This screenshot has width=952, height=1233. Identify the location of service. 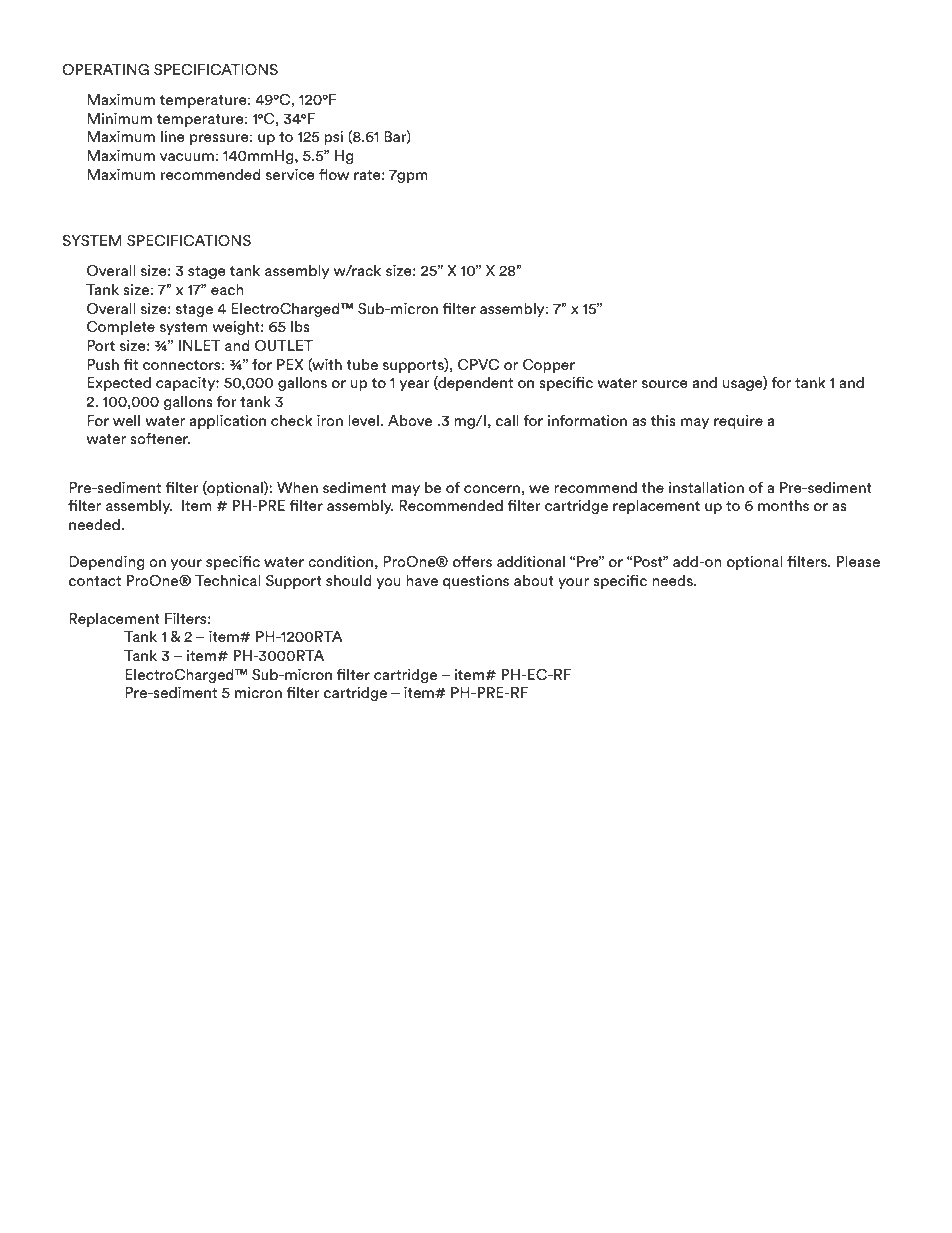
(290, 174).
